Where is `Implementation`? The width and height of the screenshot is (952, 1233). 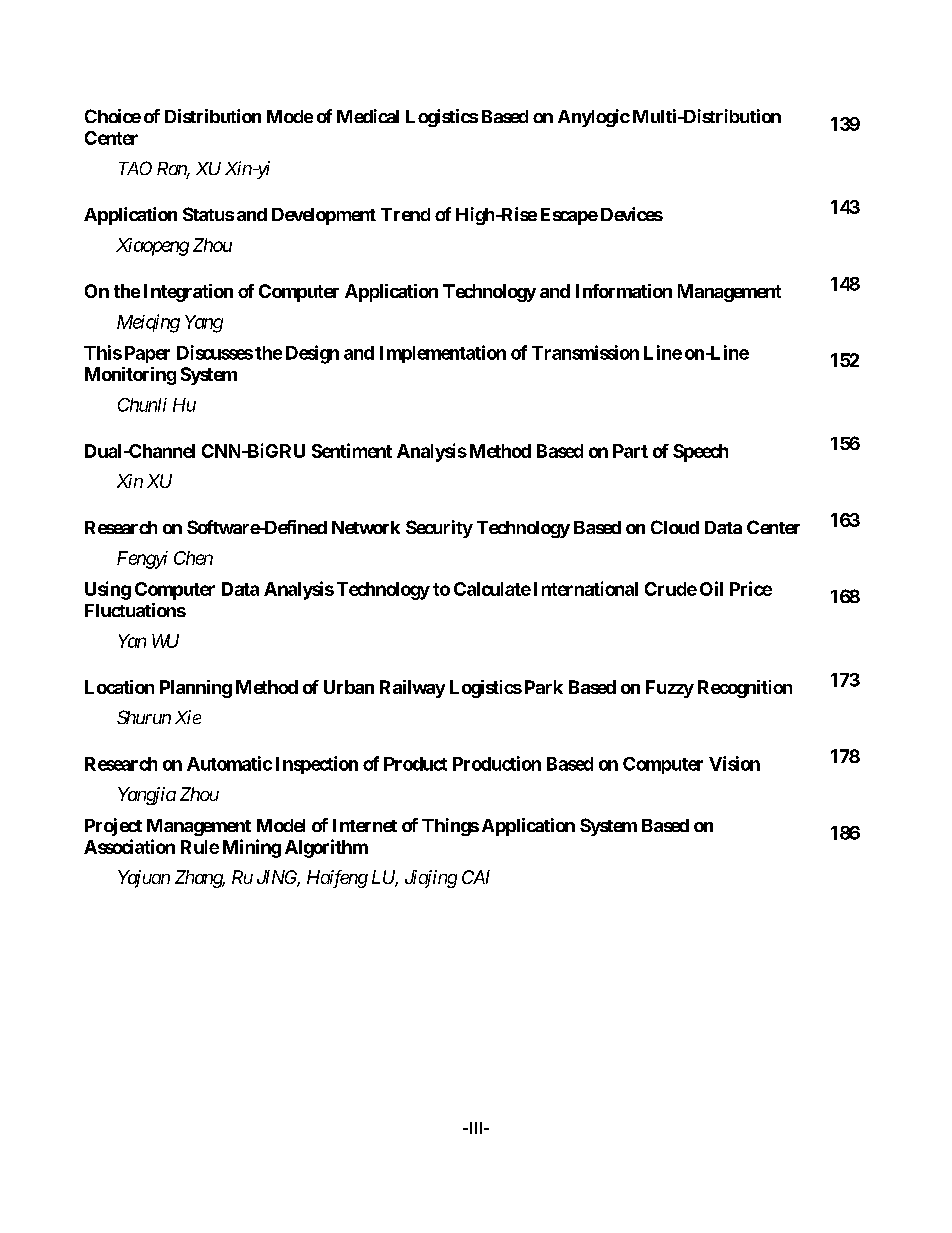 Implementation is located at coordinates (443, 354).
